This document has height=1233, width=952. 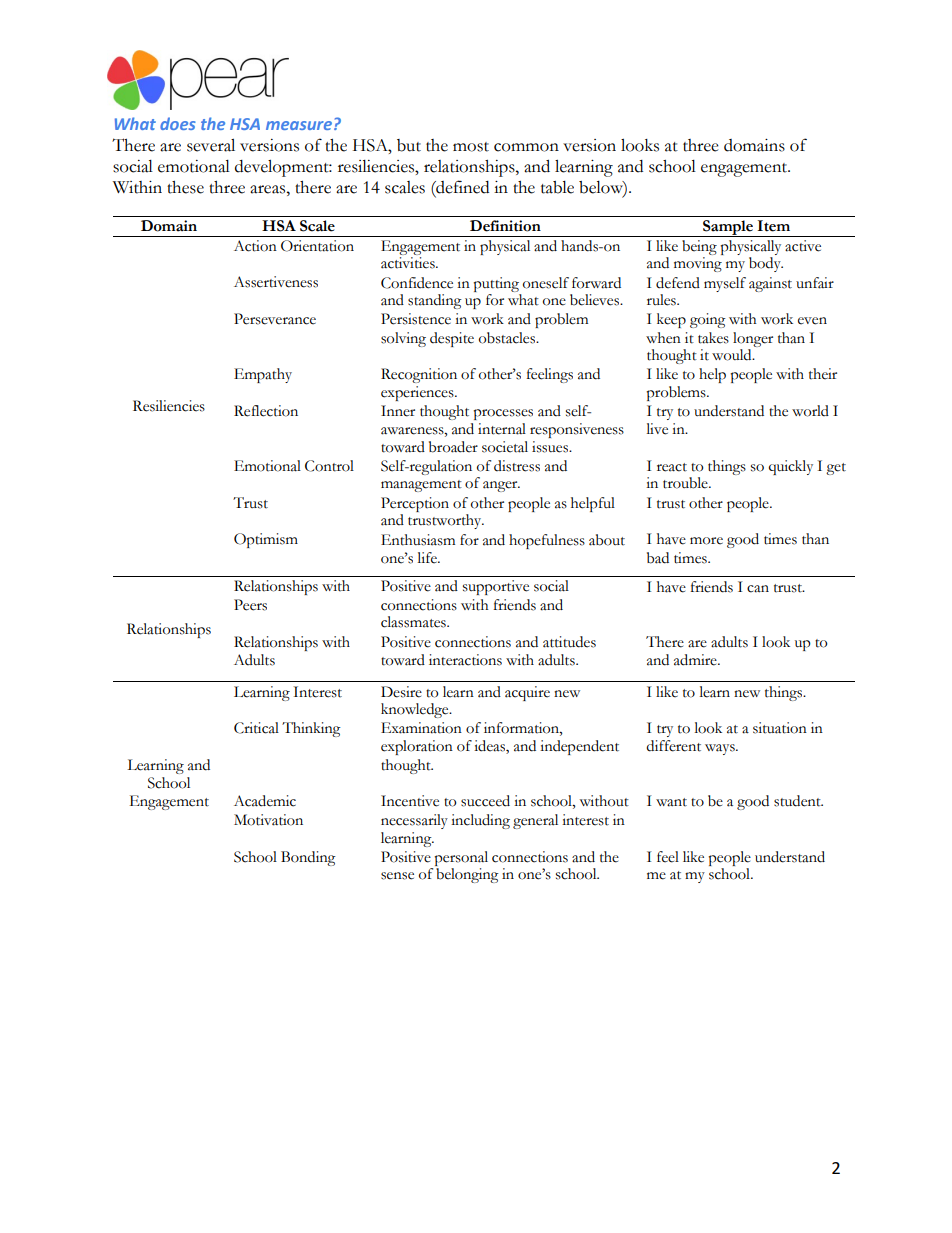 What do you see at coordinates (733, 355) in the document?
I see `would` at bounding box center [733, 355].
